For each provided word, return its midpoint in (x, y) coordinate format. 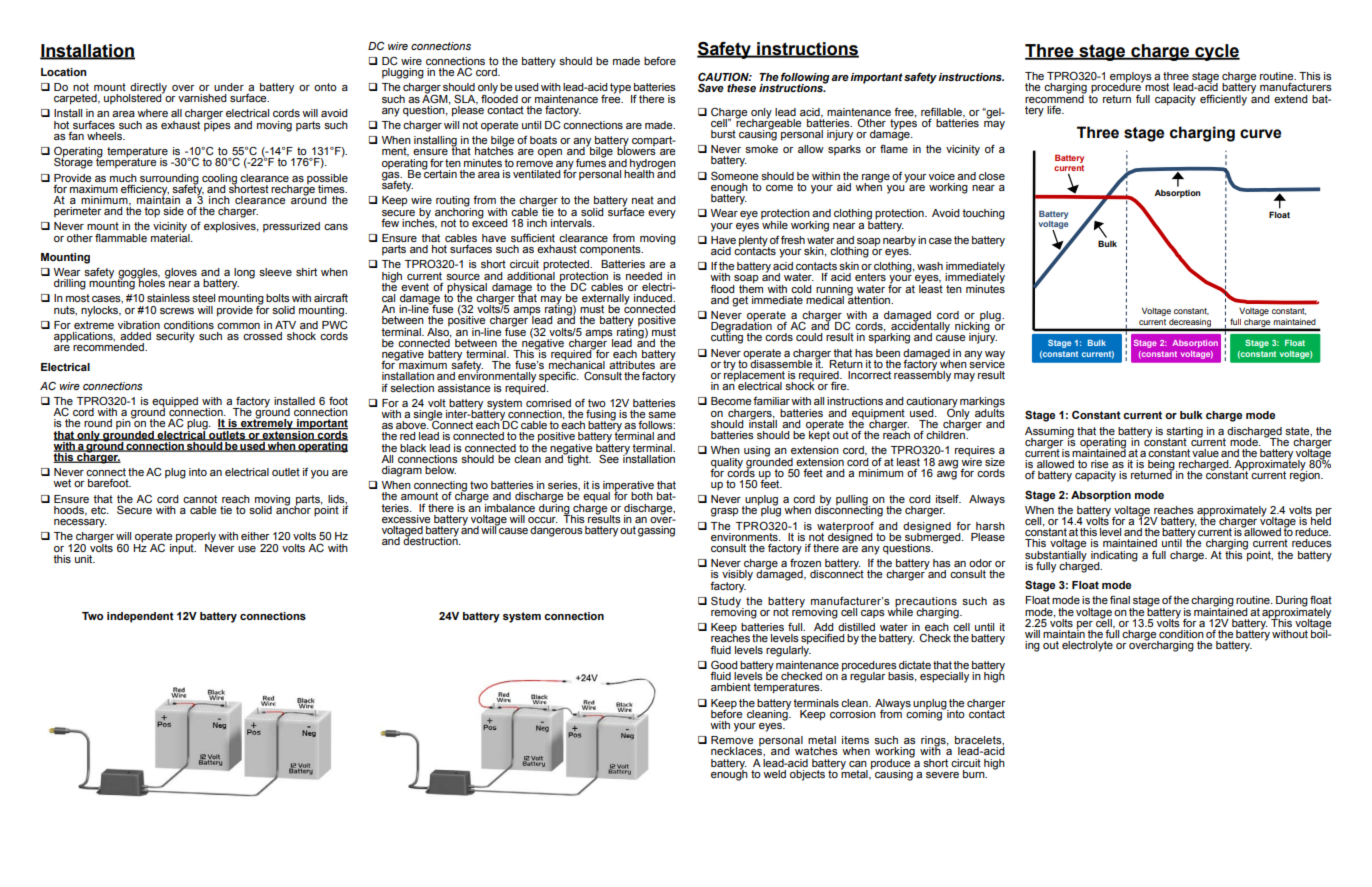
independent (140, 617)
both (642, 496)
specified (823, 640)
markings (982, 403)
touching (983, 214)
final (1120, 599)
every (662, 214)
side (173, 211)
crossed (262, 336)
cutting (727, 337)
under (229, 87)
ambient (731, 687)
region (1306, 475)
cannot (200, 499)
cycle (1216, 52)
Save (711, 87)
